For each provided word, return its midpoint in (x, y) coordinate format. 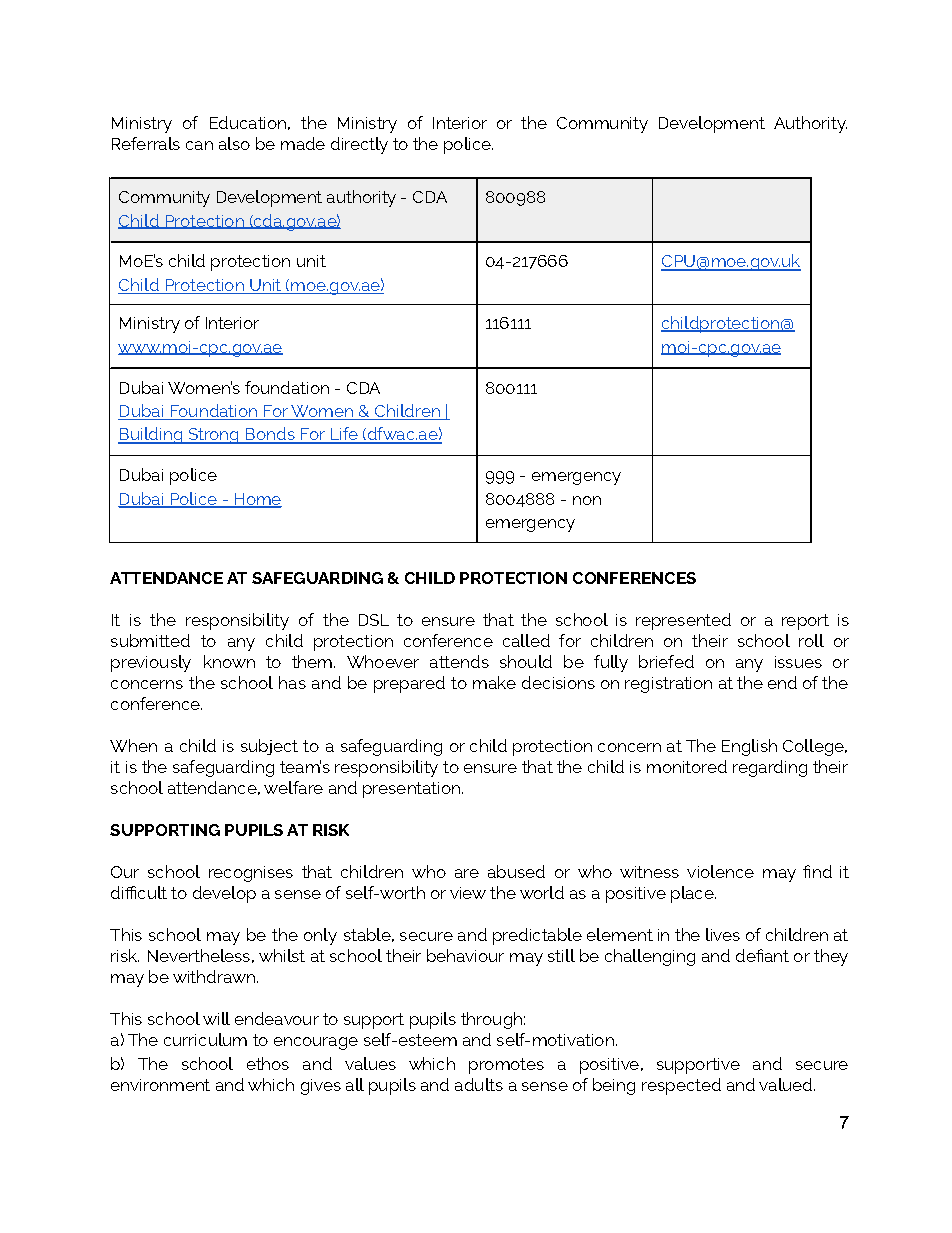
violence (720, 871)
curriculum (205, 1039)
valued (787, 1084)
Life (344, 435)
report (805, 622)
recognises (251, 874)
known (229, 661)
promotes (506, 1066)
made (303, 143)
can (199, 145)
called (526, 640)
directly (359, 145)
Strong (213, 436)
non (587, 500)
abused (516, 871)
